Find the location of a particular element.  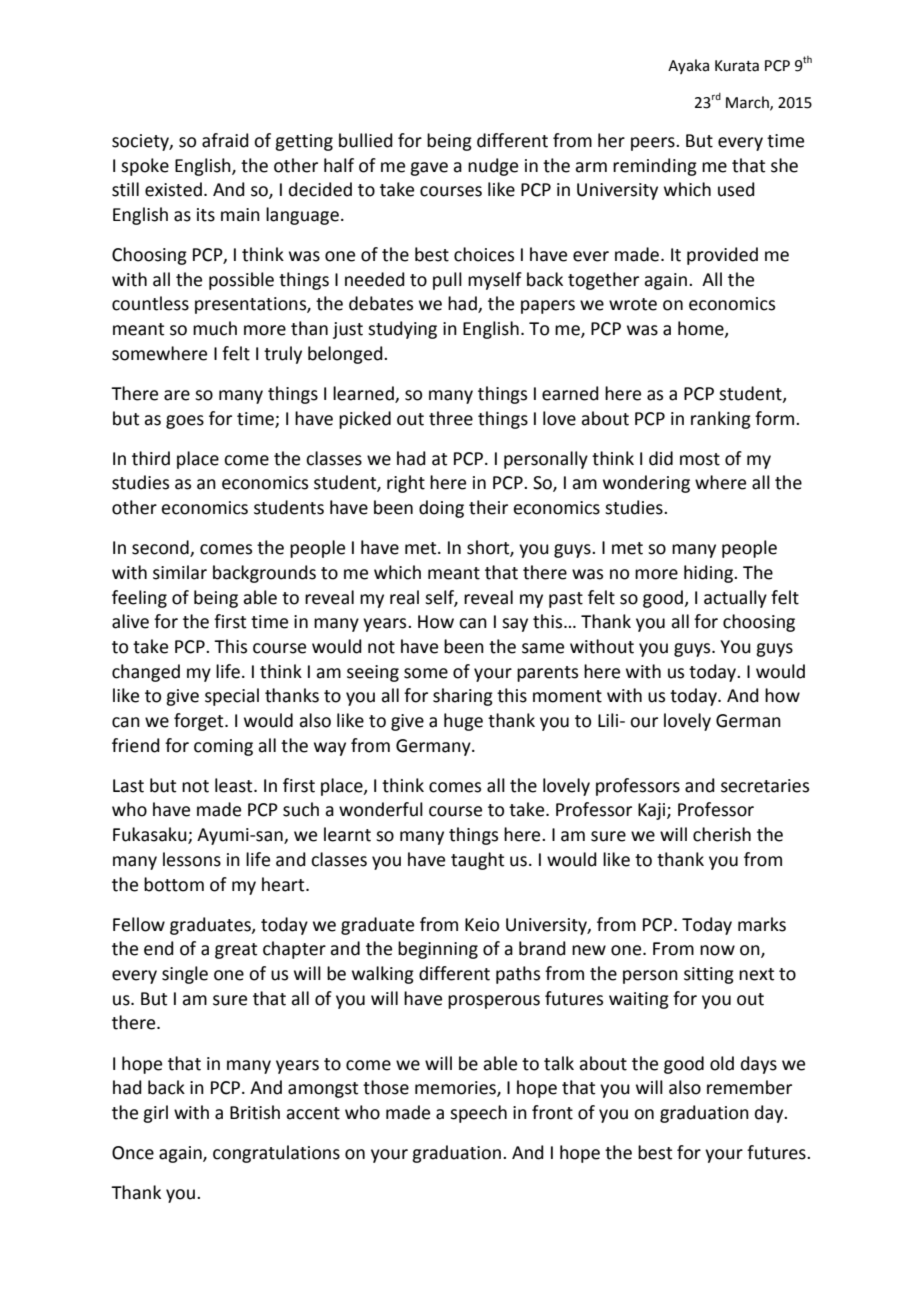

speech is located at coordinates (478, 1114).
